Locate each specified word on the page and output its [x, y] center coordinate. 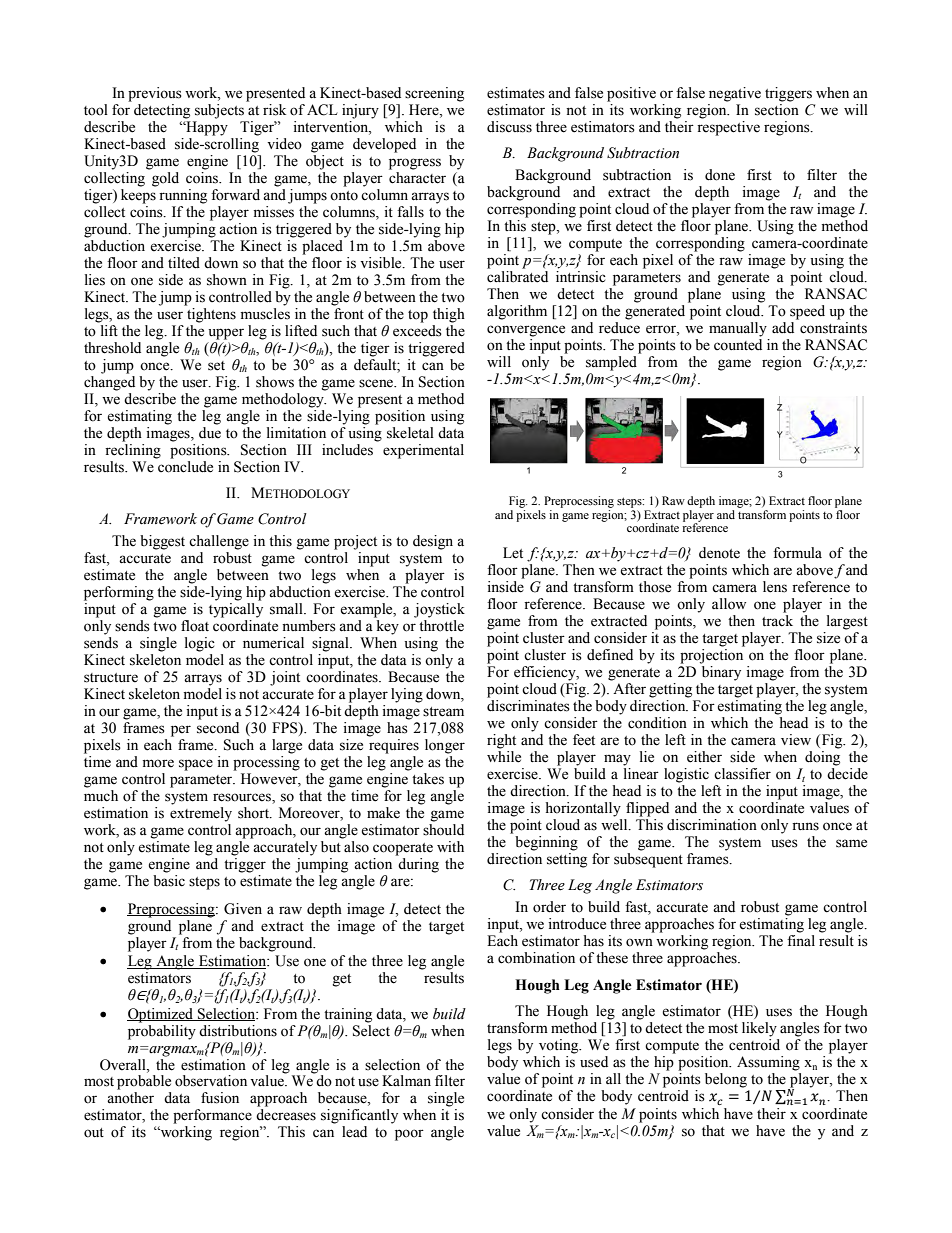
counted [738, 343]
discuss [509, 127]
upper [226, 334]
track [777, 621]
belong [726, 1080]
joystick [439, 610]
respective [728, 127]
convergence [526, 331]
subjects [221, 110]
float [195, 626]
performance [212, 1116]
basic [169, 881]
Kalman [406, 1081]
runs [805, 826]
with [450, 846]
